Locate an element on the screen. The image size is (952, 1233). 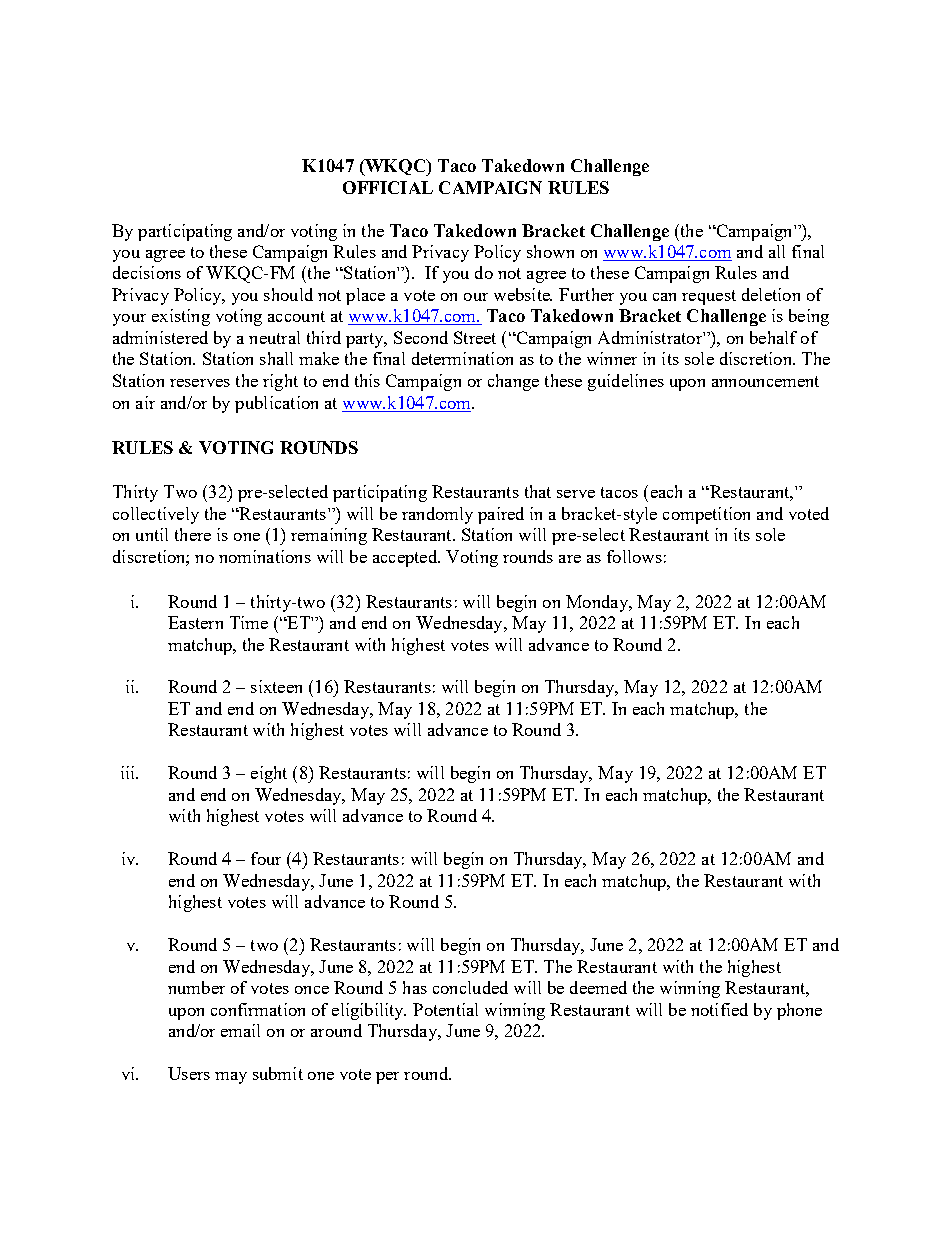
decisions is located at coordinates (147, 272).
